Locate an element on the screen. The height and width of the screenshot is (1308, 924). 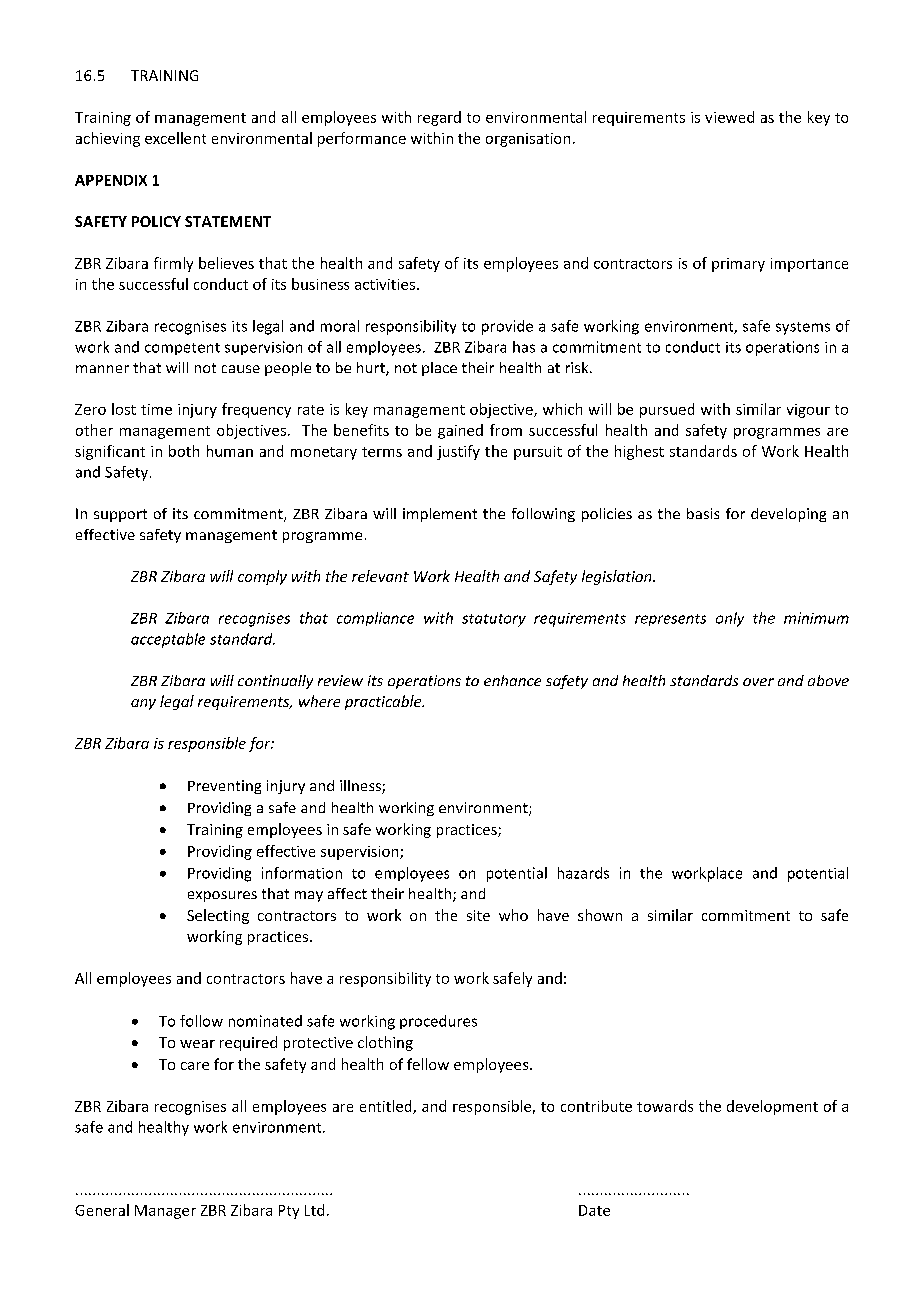
viewed is located at coordinates (729, 117).
